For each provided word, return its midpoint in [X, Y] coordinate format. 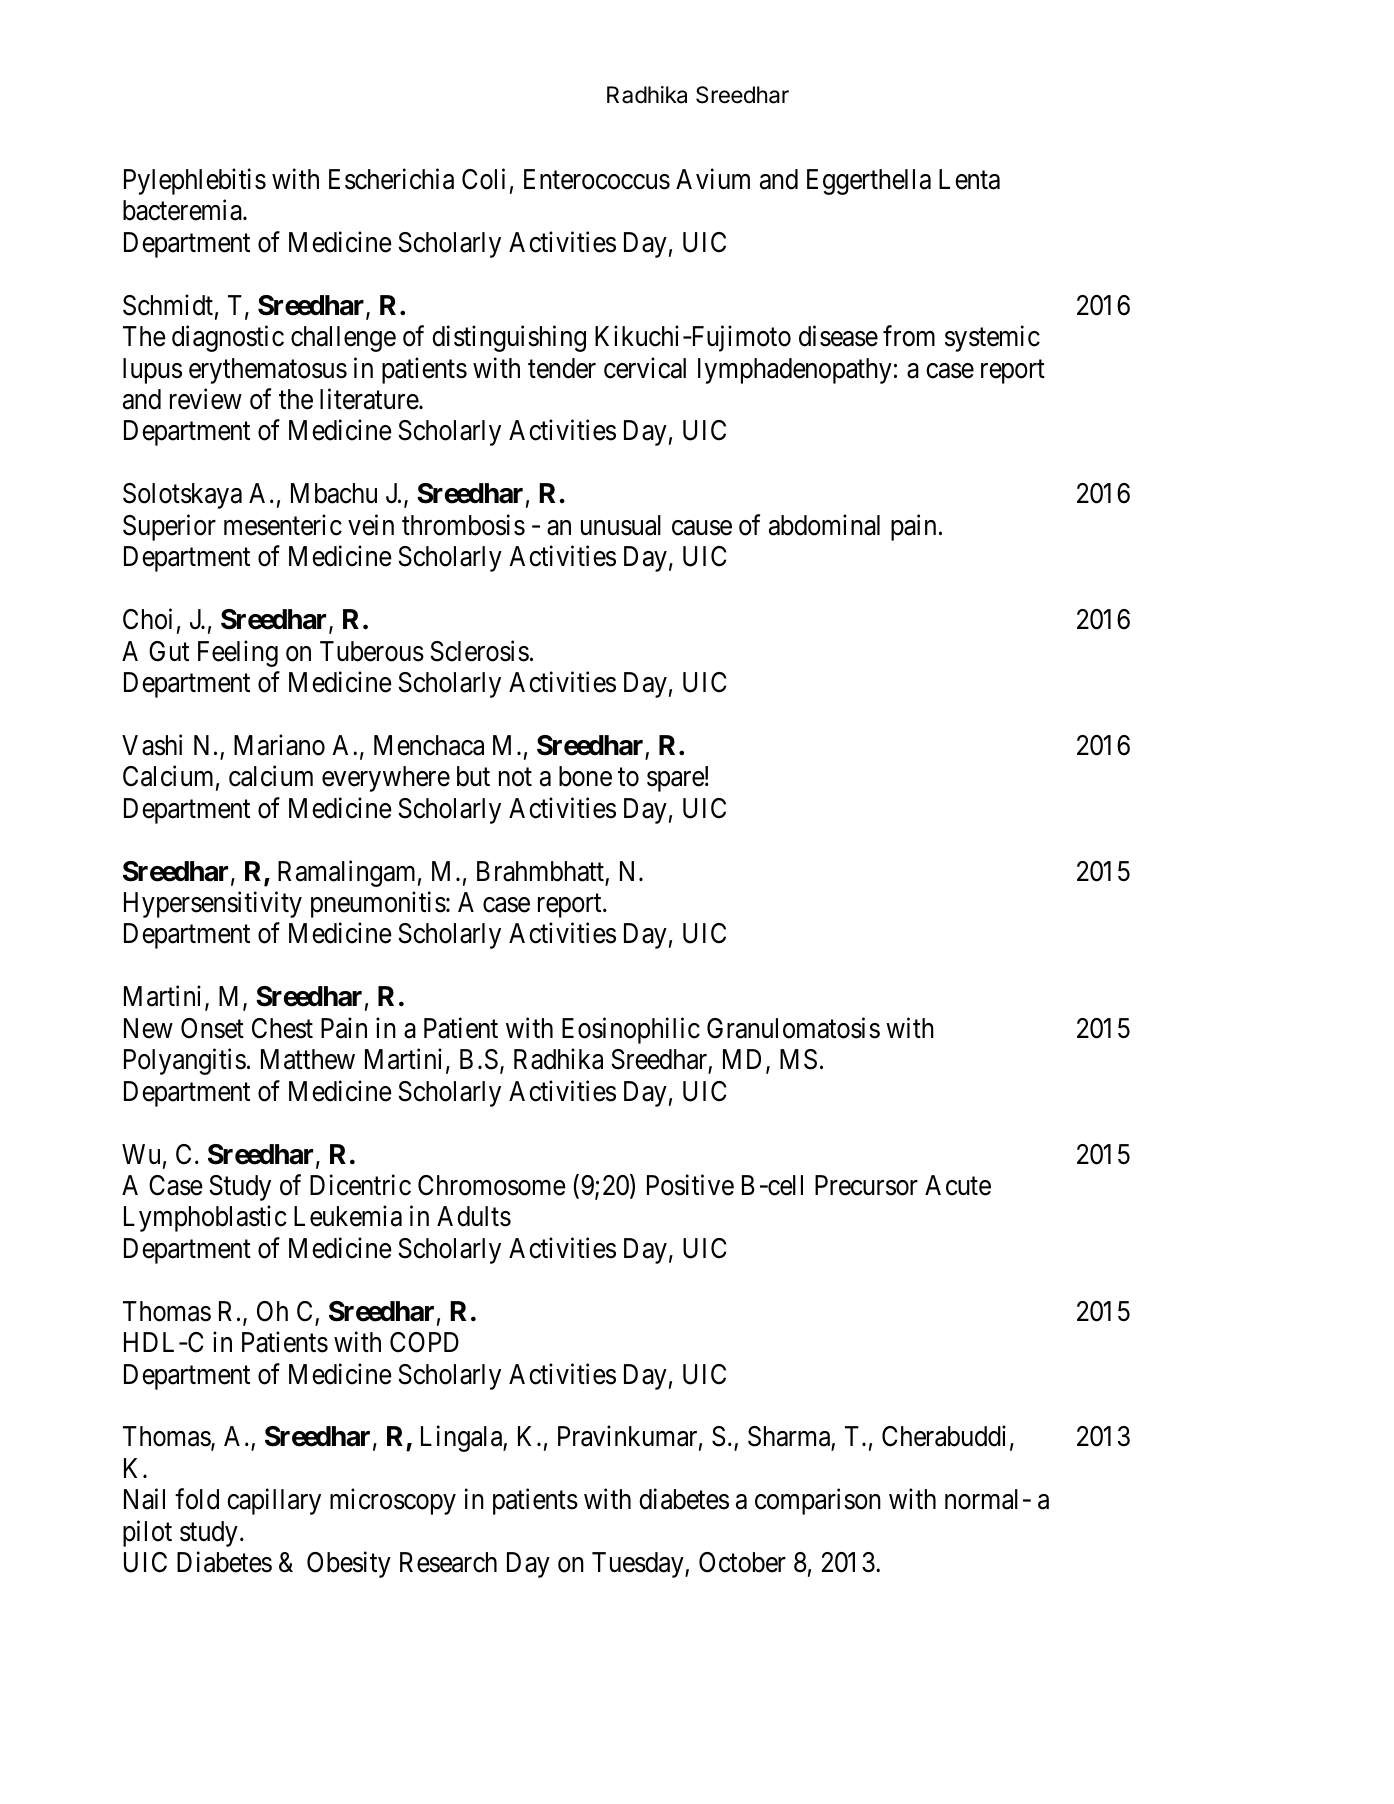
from [909, 336]
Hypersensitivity [213, 904]
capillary [274, 1502]
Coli [483, 179]
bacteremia [183, 210]
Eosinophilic [631, 1030]
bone [585, 776]
